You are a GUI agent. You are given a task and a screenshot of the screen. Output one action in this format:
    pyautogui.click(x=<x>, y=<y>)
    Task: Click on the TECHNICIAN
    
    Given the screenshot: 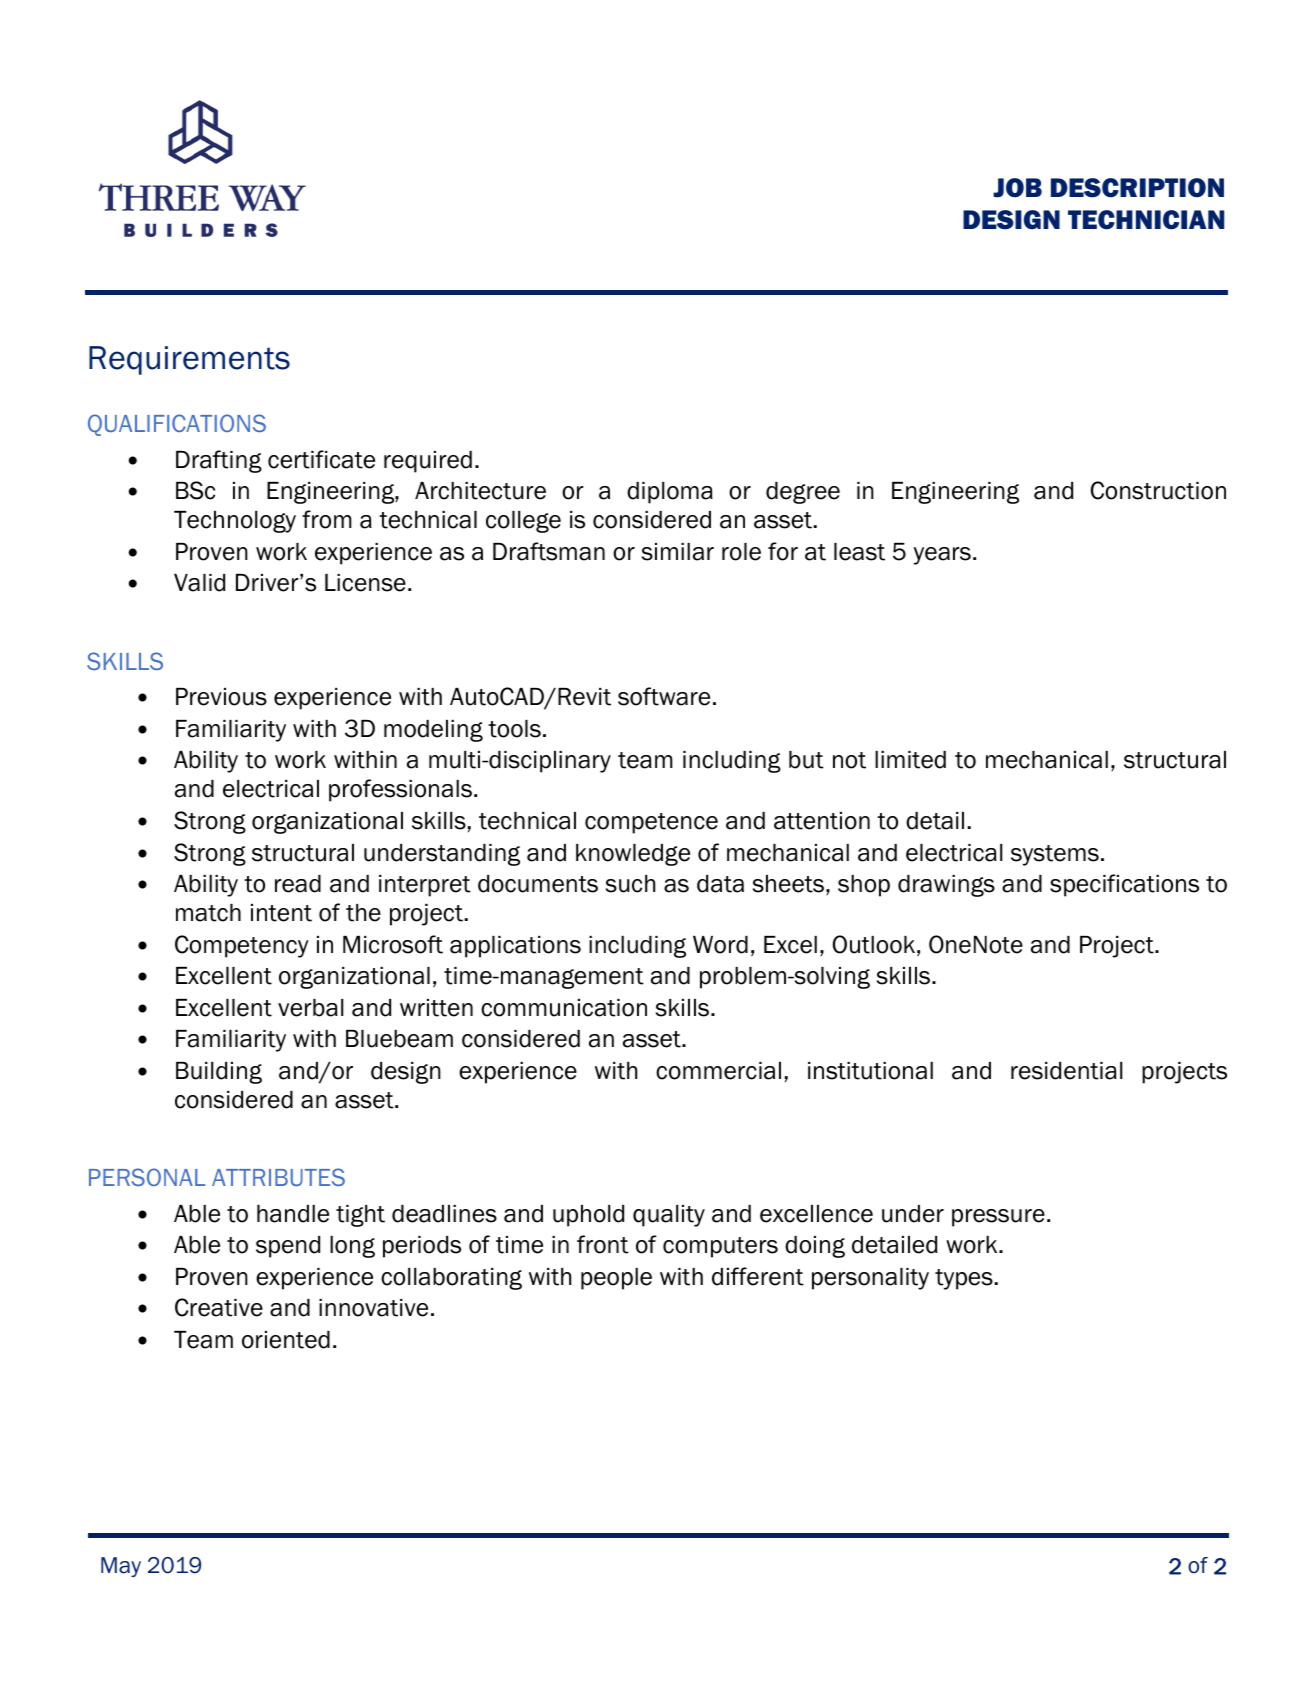 What is the action you would take?
    pyautogui.click(x=1146, y=220)
